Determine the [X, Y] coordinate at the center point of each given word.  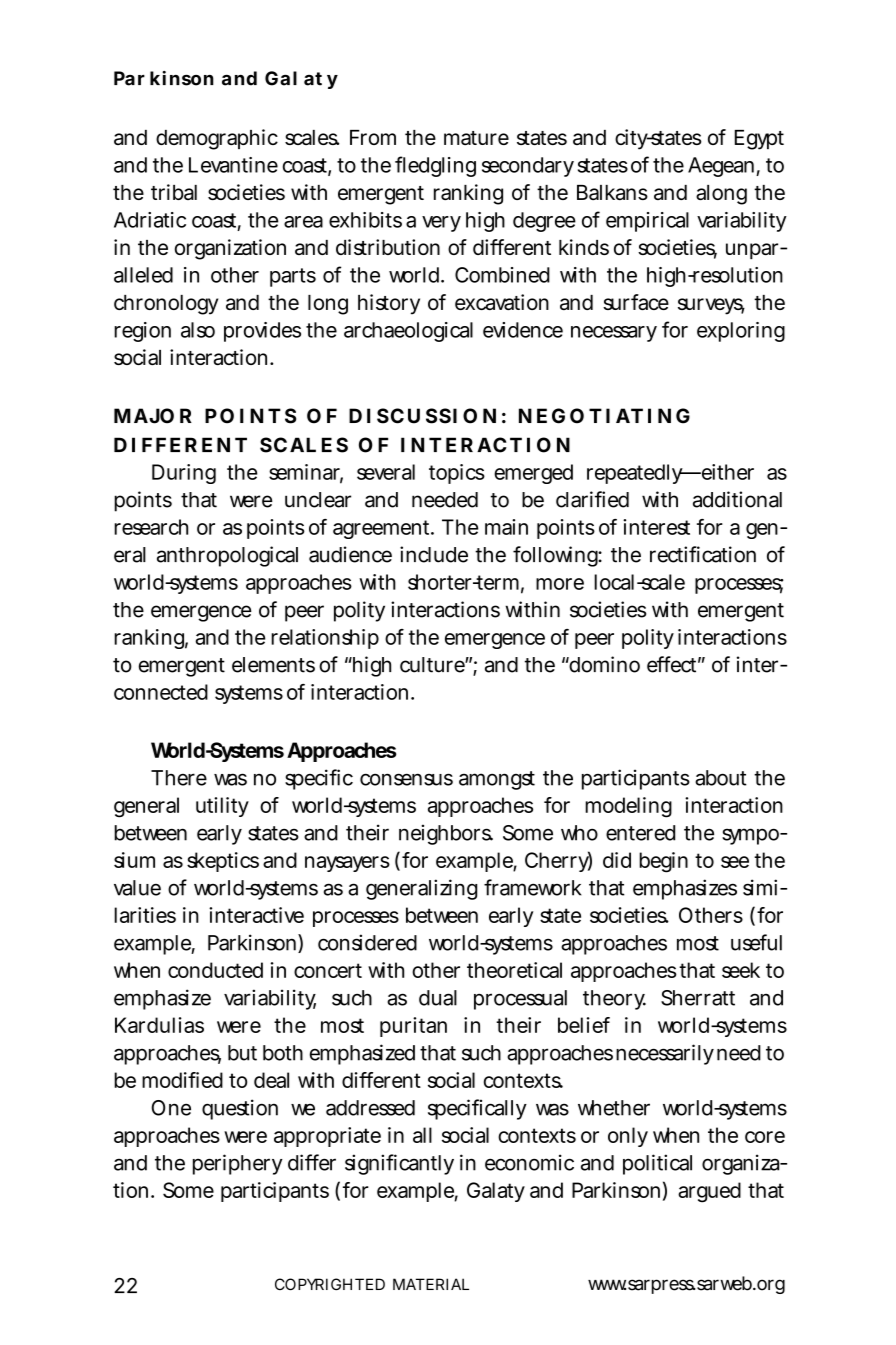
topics [457, 474]
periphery [238, 1164]
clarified [592, 499]
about [721, 778]
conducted [215, 970]
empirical [647, 222]
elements [273, 665]
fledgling [435, 166]
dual [438, 998]
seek [741, 970]
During [184, 474]
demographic [217, 139]
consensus [406, 779]
